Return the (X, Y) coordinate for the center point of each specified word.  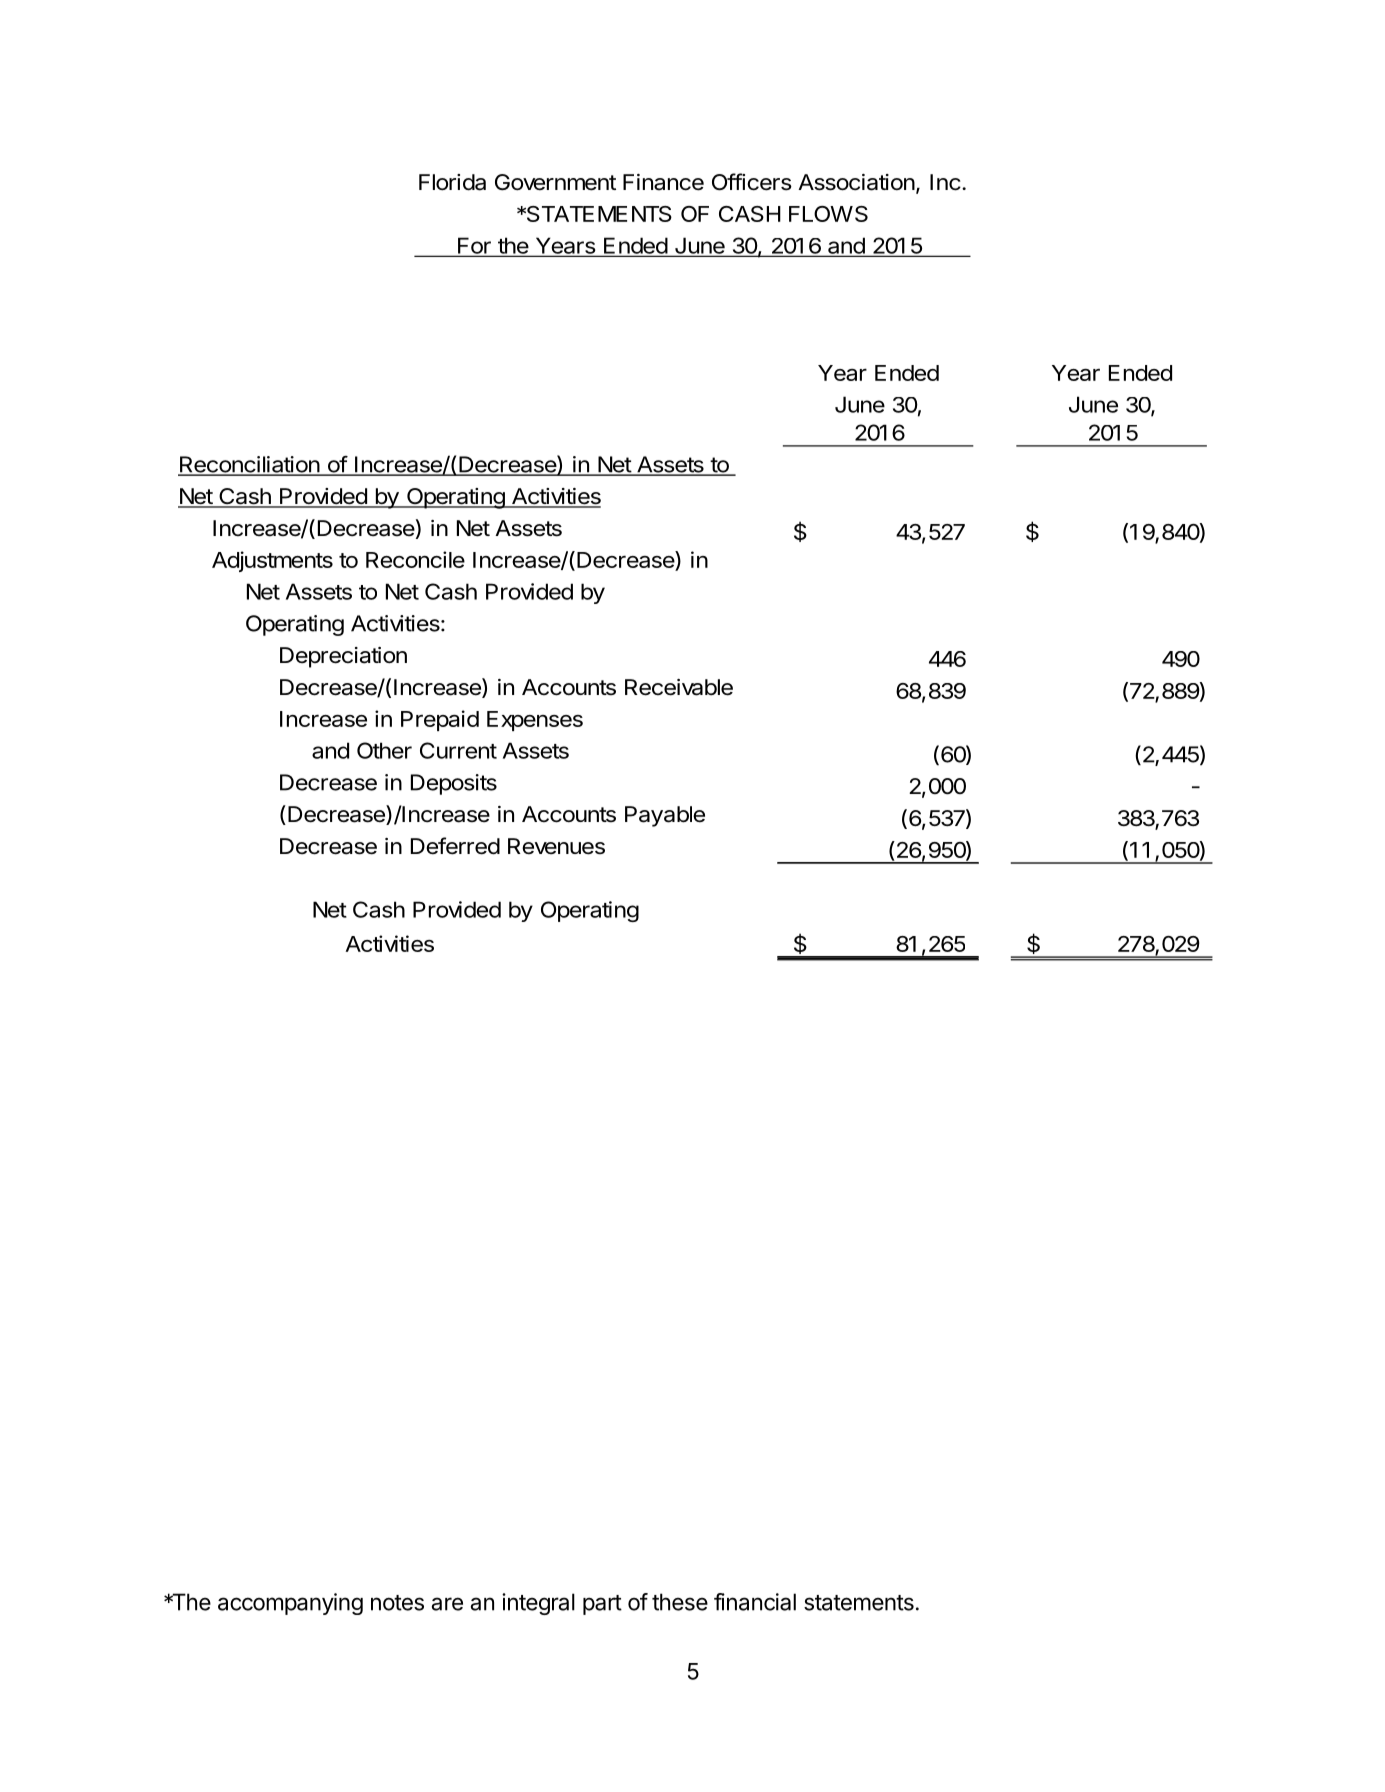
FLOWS (828, 214)
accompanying (290, 1604)
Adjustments (272, 561)
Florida (452, 182)
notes (397, 1603)
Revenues (556, 846)
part (602, 1605)
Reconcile (415, 559)
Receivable (679, 687)
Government (555, 182)
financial (755, 1602)
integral (538, 1604)
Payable (665, 816)
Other (384, 750)
